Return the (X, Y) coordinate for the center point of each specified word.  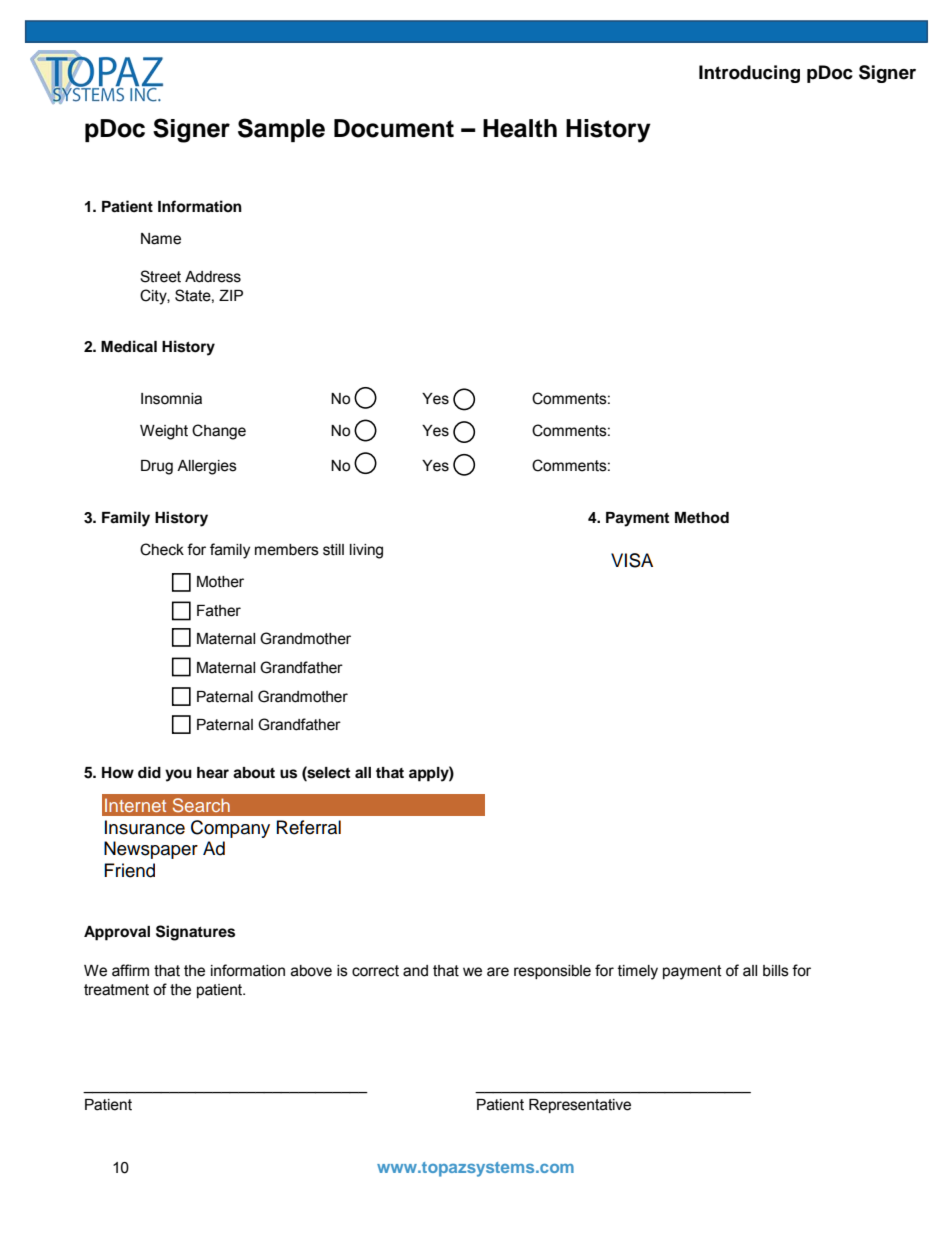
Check (162, 549)
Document (394, 128)
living (366, 551)
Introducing (749, 74)
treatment (116, 990)
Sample (281, 130)
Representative (580, 1106)
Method (702, 518)
